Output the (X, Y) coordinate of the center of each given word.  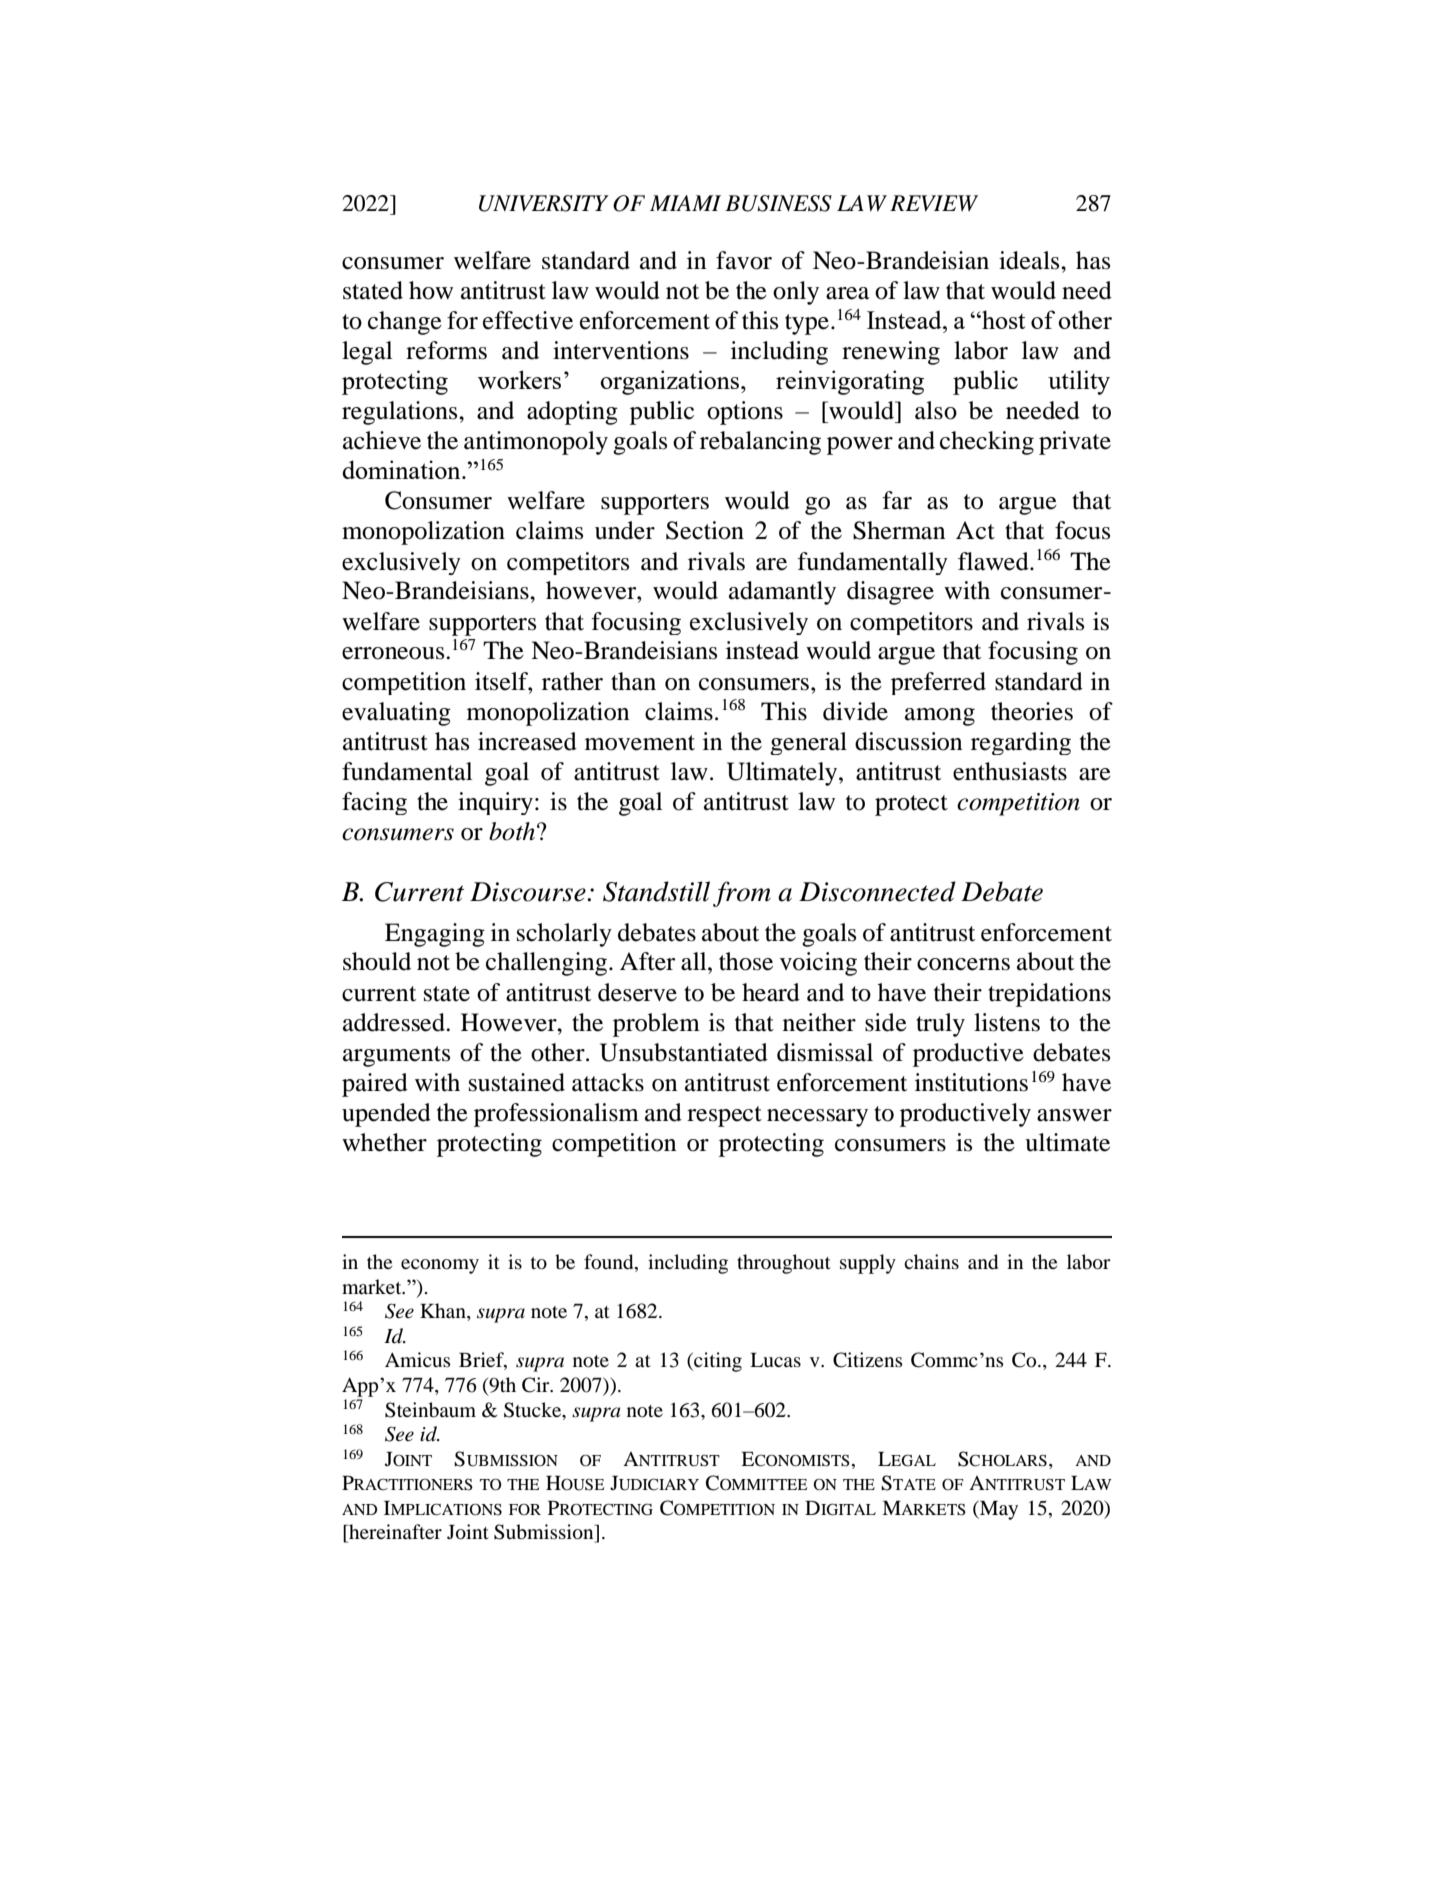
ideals (1030, 260)
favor (744, 260)
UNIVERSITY (544, 203)
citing (717, 1362)
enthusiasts (1010, 771)
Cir (537, 1385)
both (512, 831)
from (742, 894)
